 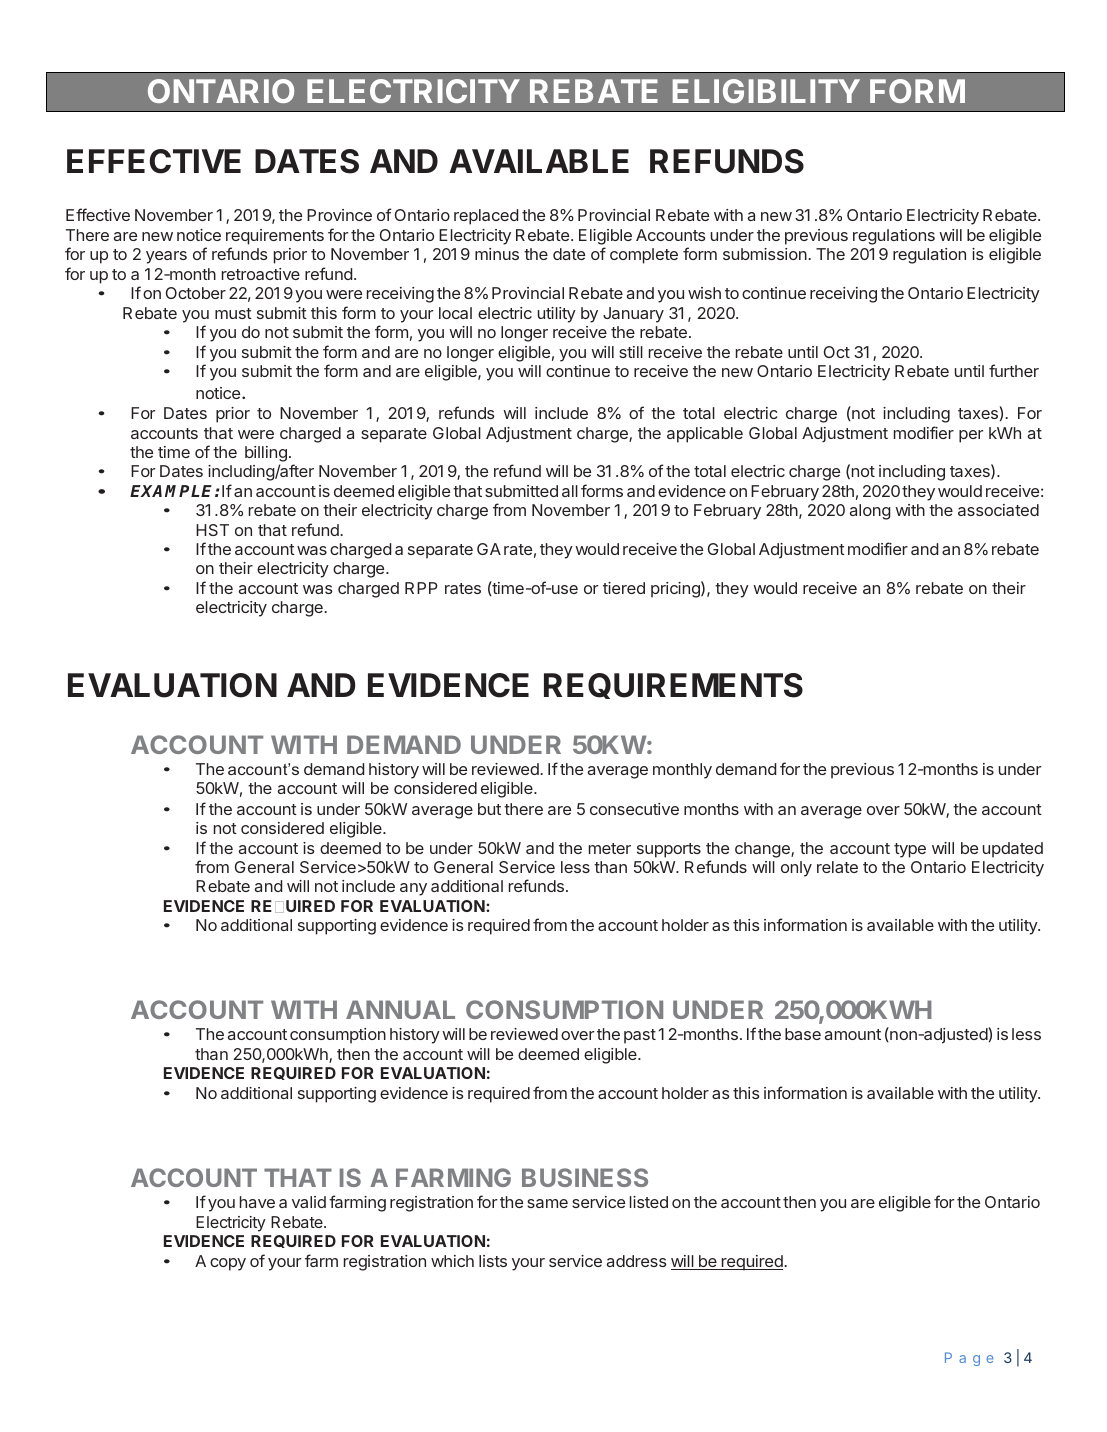 What do you see at coordinates (640, 1036) in the document?
I see `past` at bounding box center [640, 1036].
